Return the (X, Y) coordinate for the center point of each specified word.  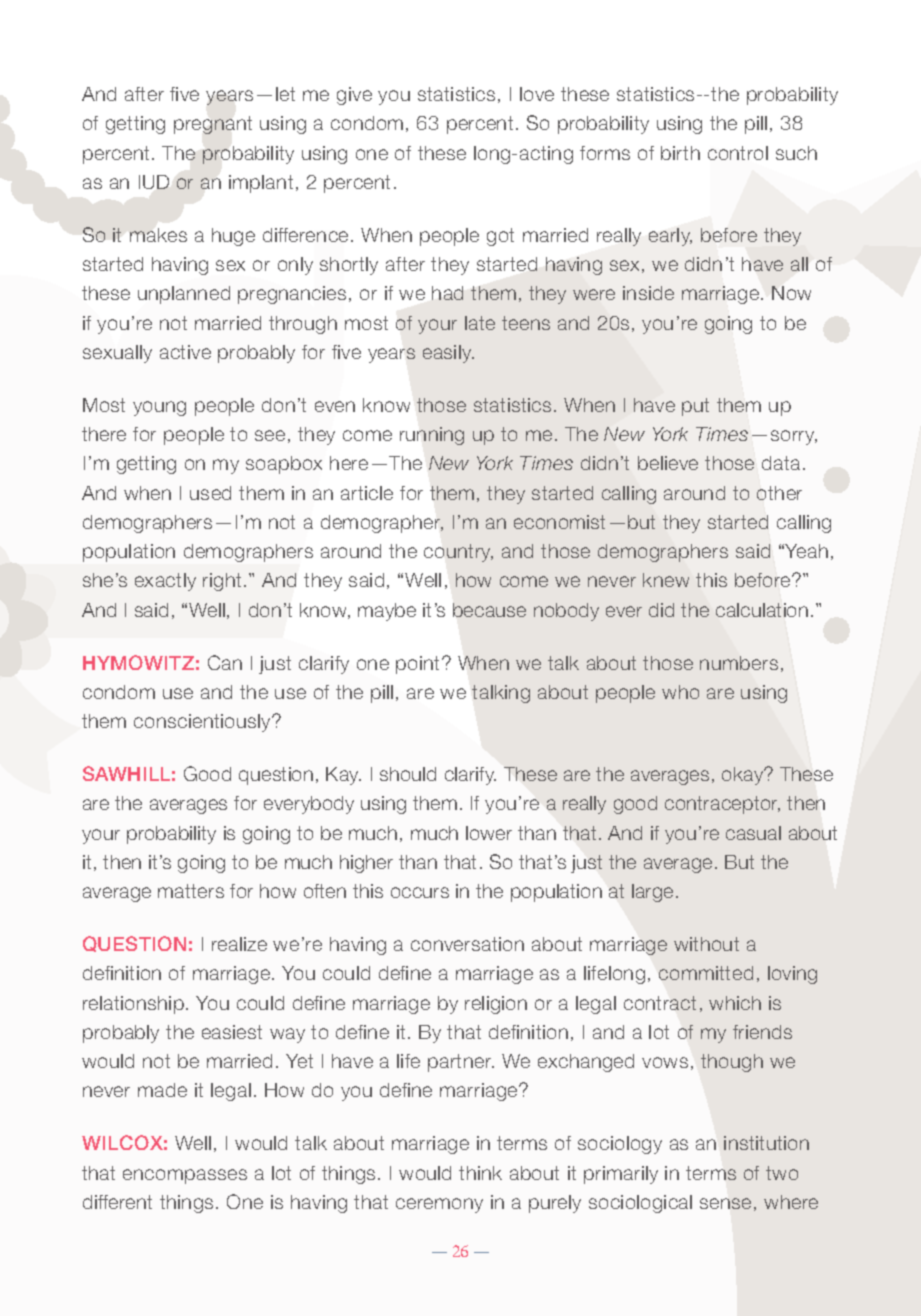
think (480, 1173)
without (706, 944)
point (419, 665)
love (537, 94)
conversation (467, 944)
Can (225, 662)
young (159, 408)
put (695, 407)
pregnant (213, 125)
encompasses (185, 1176)
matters (191, 891)
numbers (739, 663)
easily (448, 354)
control (738, 153)
